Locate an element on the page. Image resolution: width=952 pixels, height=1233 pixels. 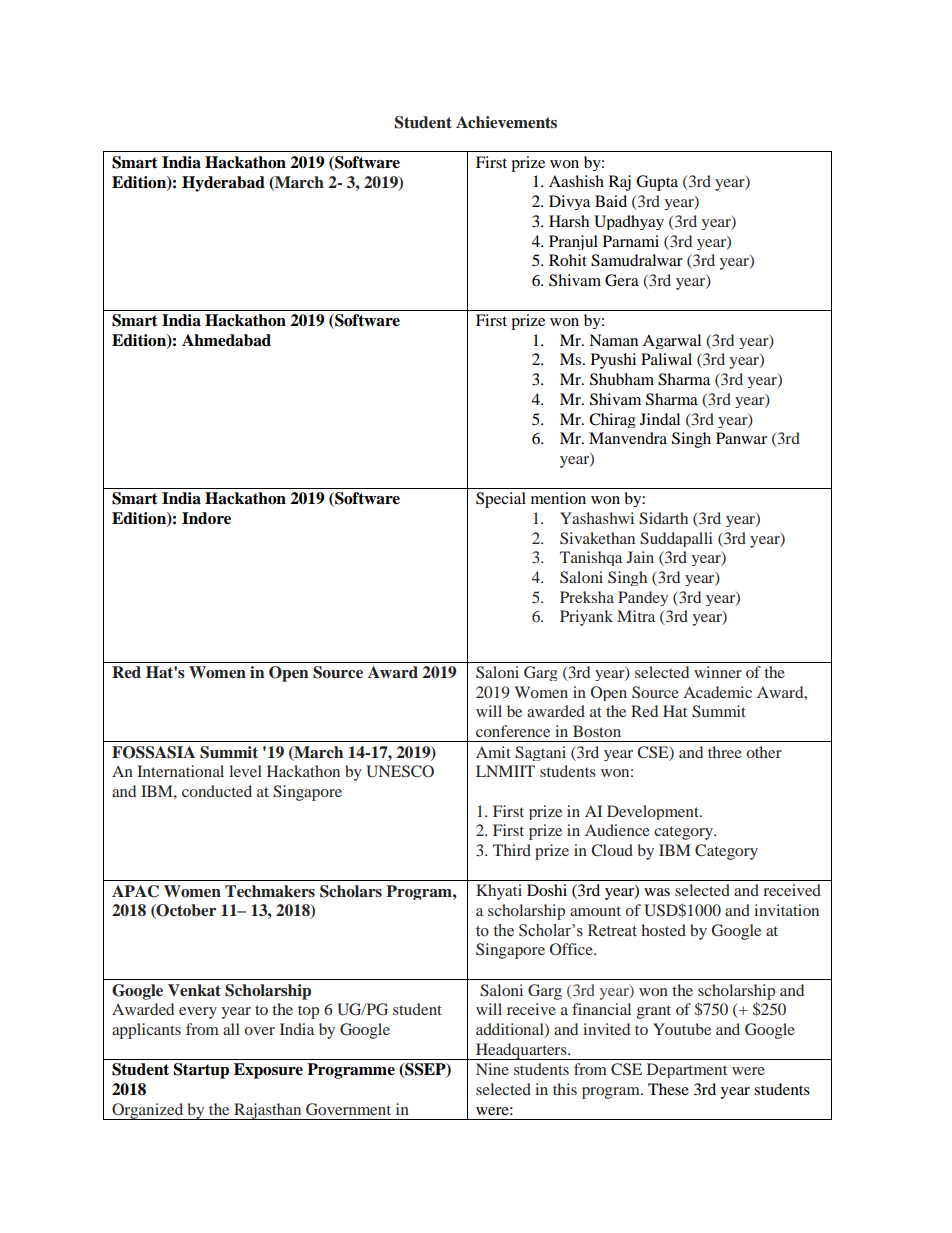
Indore is located at coordinates (206, 518).
